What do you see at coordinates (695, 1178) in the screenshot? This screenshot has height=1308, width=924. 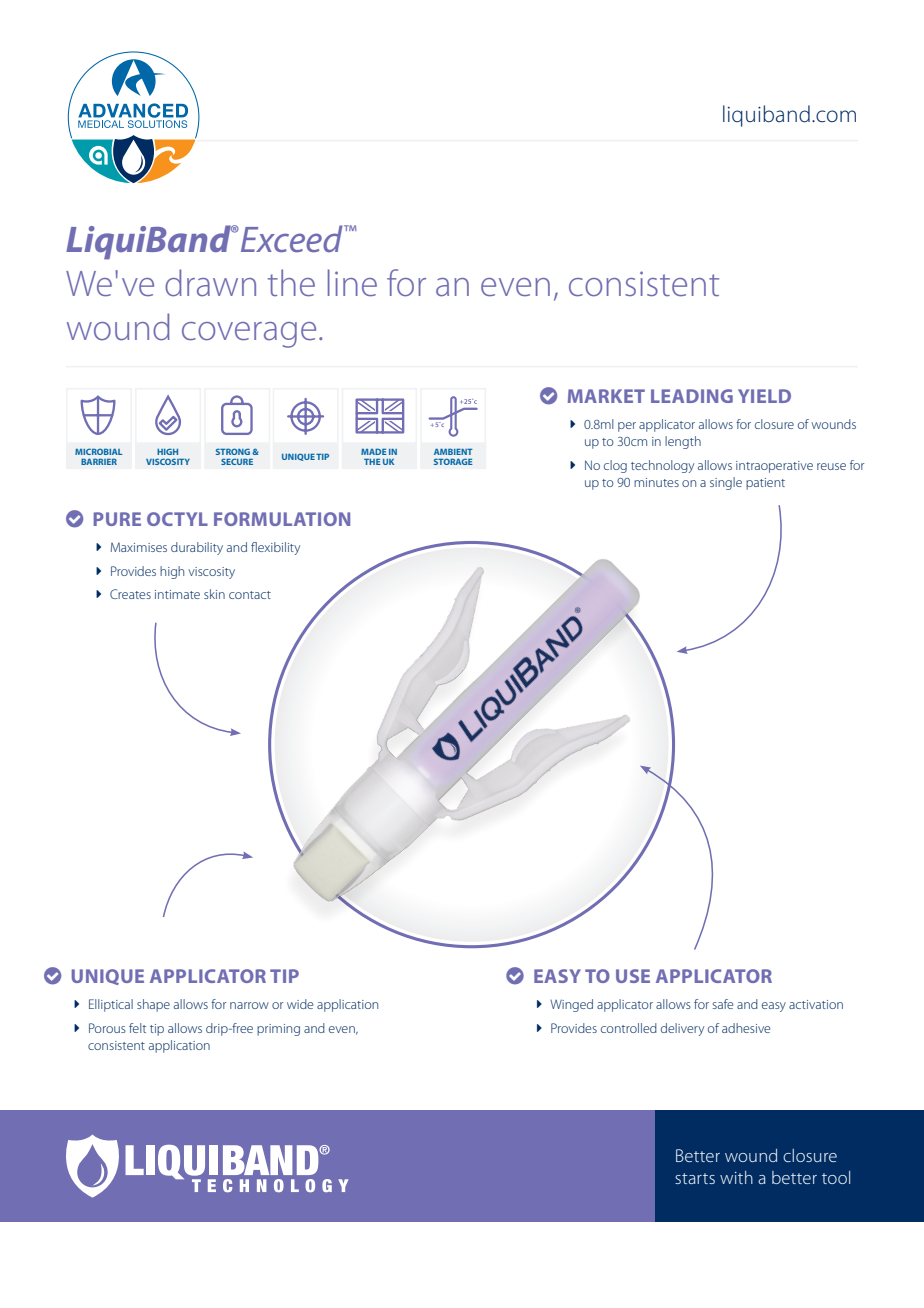 I see `starts` at bounding box center [695, 1178].
